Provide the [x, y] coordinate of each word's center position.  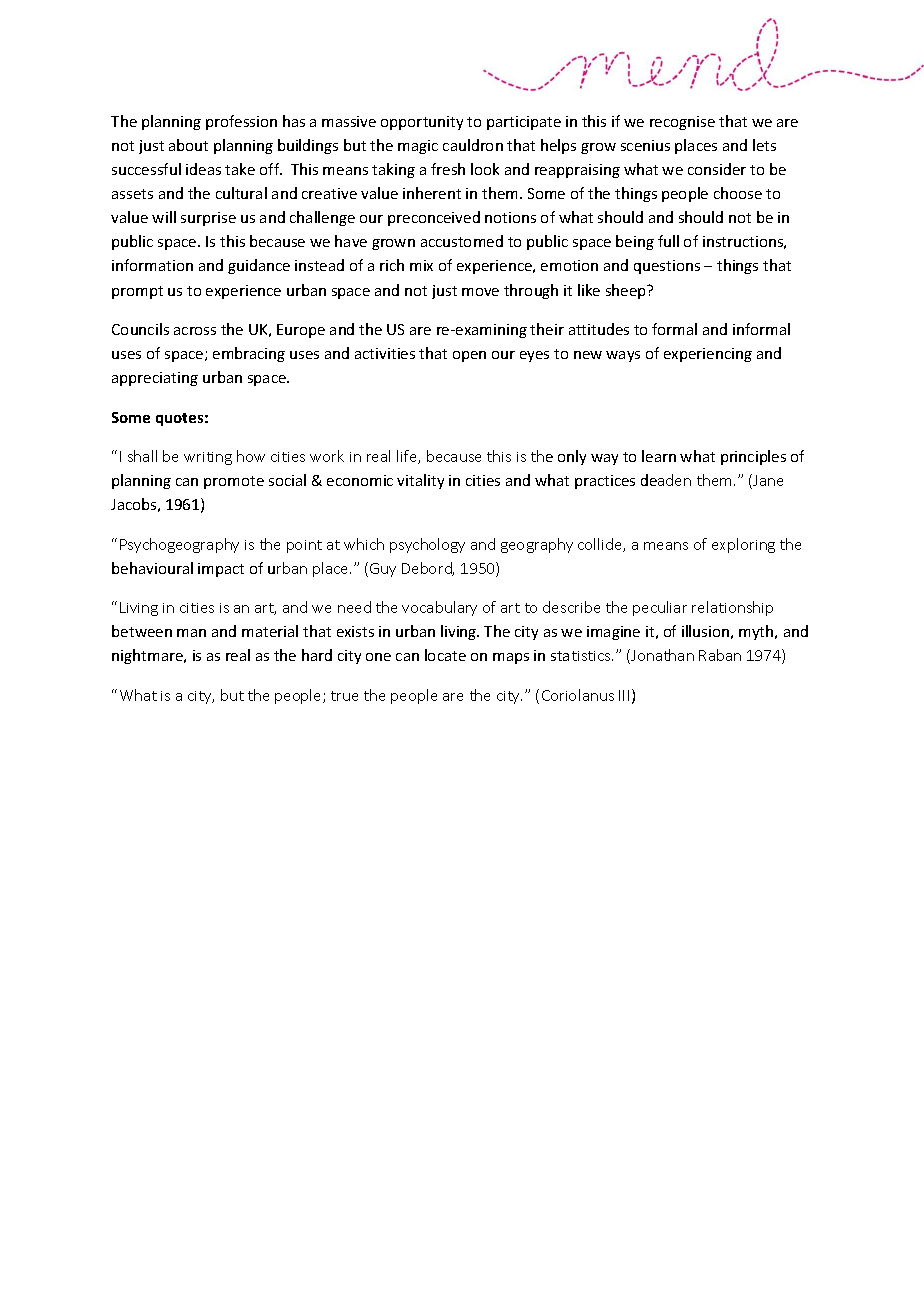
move [480, 292]
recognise [682, 123]
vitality [420, 481]
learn [659, 456]
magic [418, 147]
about [188, 145]
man [191, 633]
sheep [627, 291]
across [195, 331]
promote [234, 482]
